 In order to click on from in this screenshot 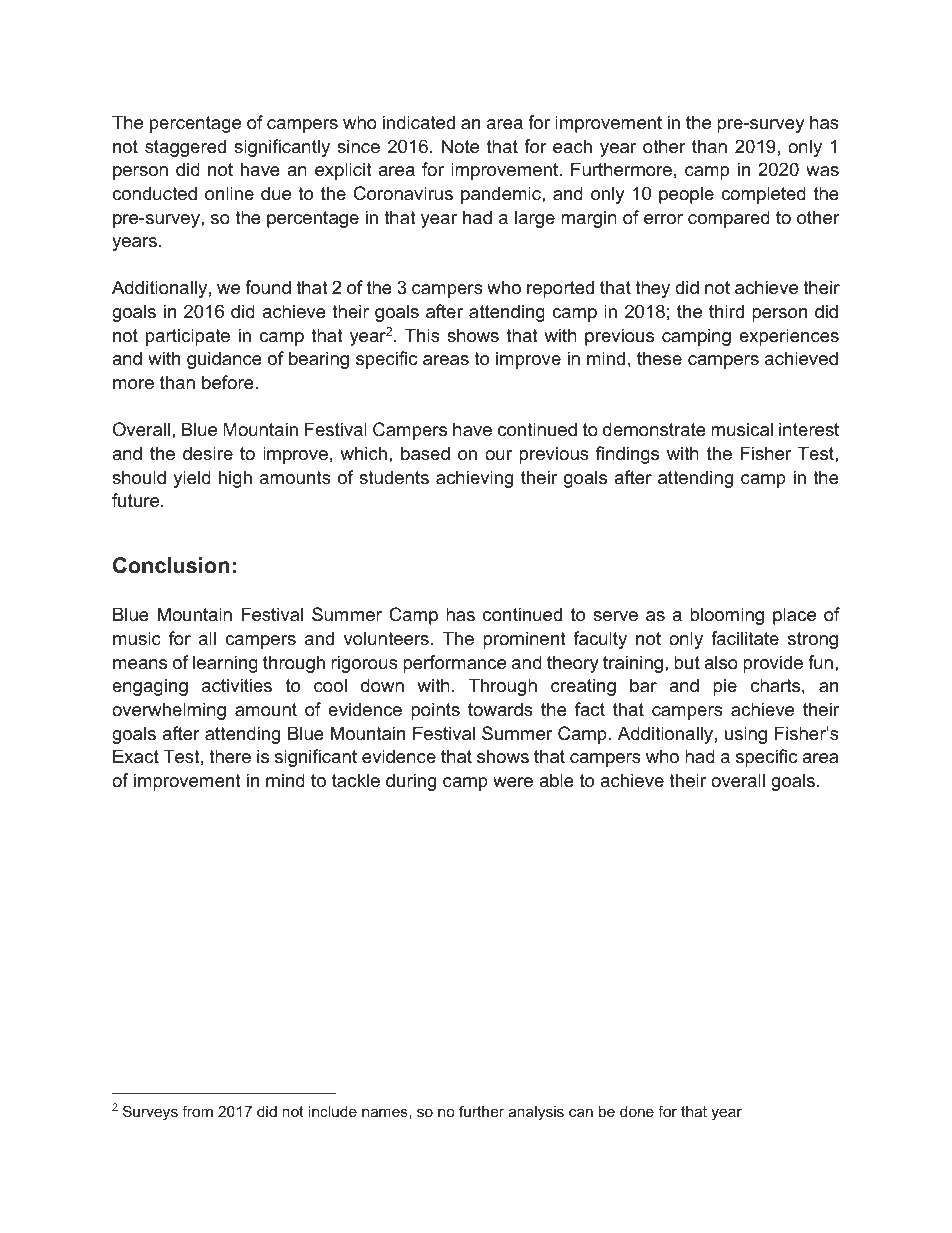, I will do `click(197, 1111)`.
